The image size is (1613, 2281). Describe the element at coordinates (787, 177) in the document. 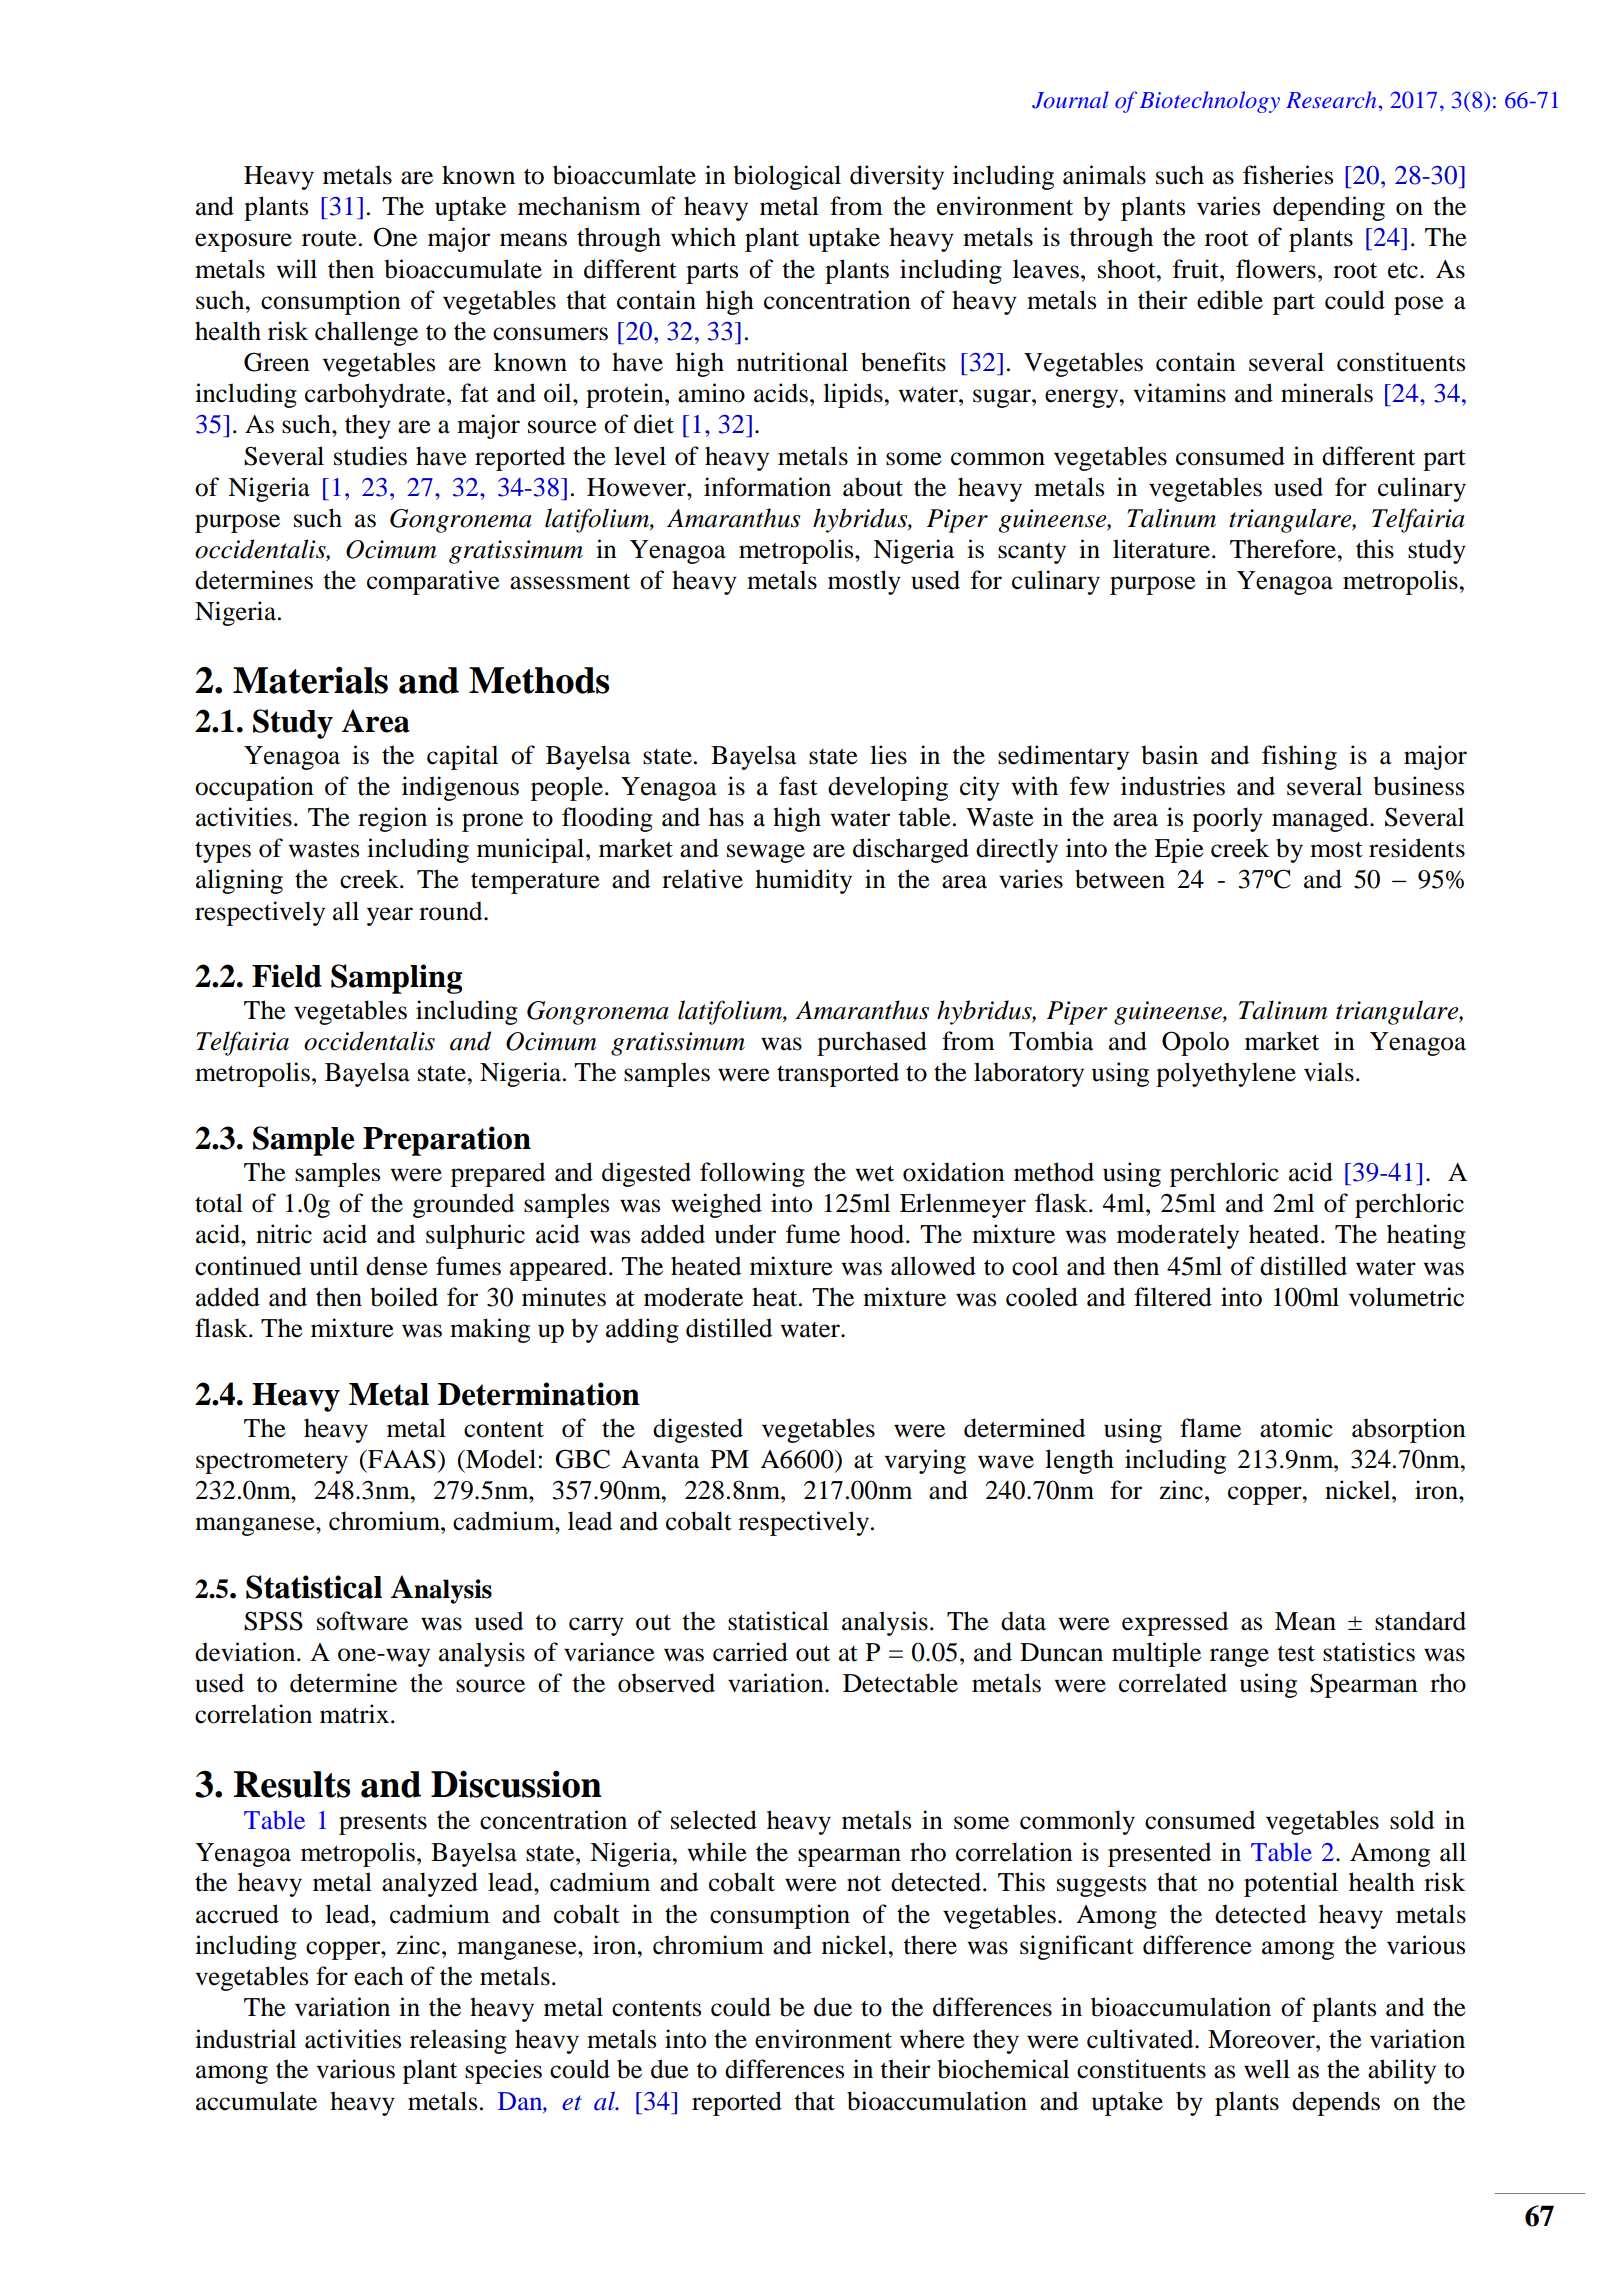

I see `biological` at that location.
